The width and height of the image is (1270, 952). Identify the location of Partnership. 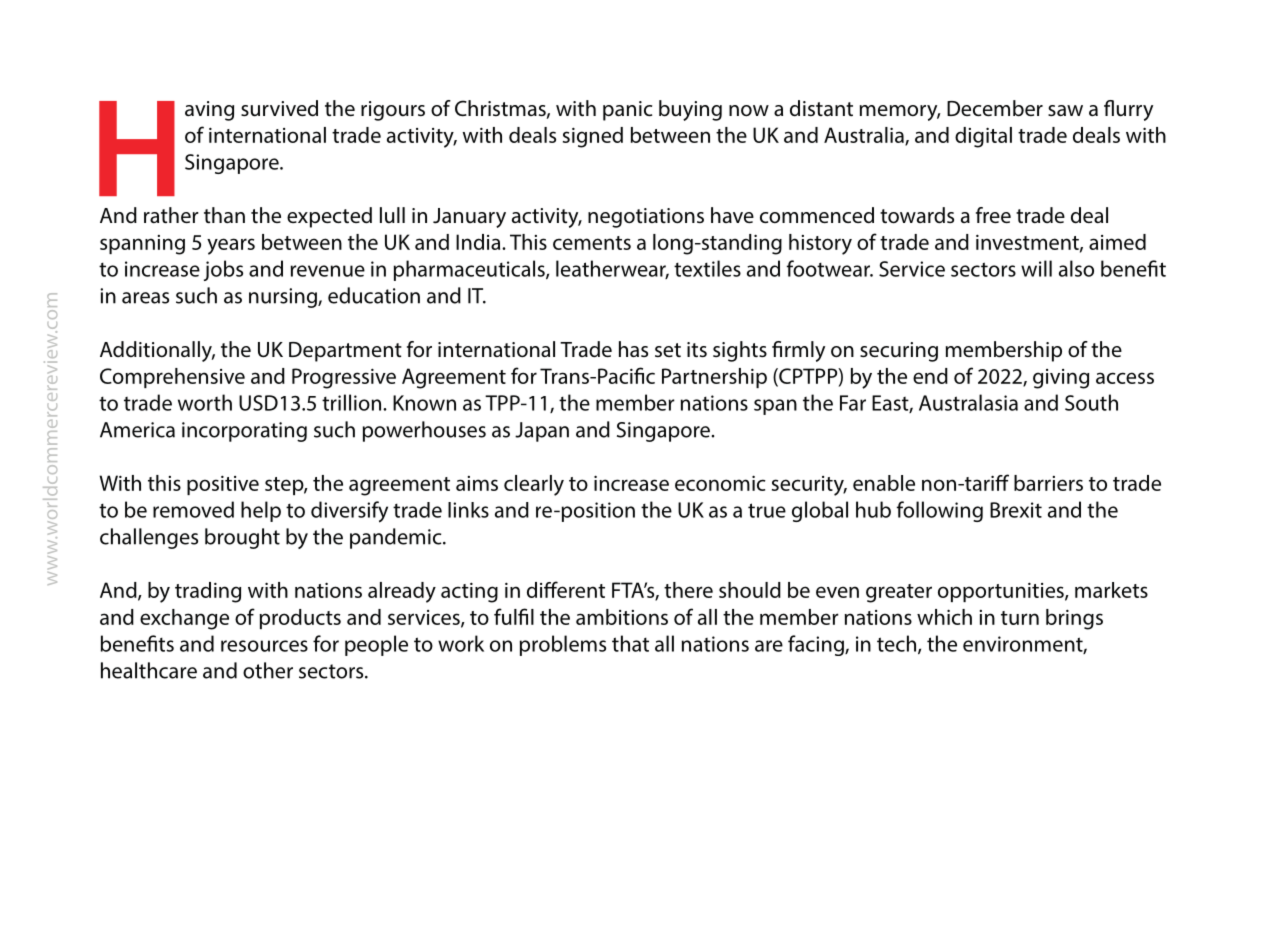
(714, 378).
